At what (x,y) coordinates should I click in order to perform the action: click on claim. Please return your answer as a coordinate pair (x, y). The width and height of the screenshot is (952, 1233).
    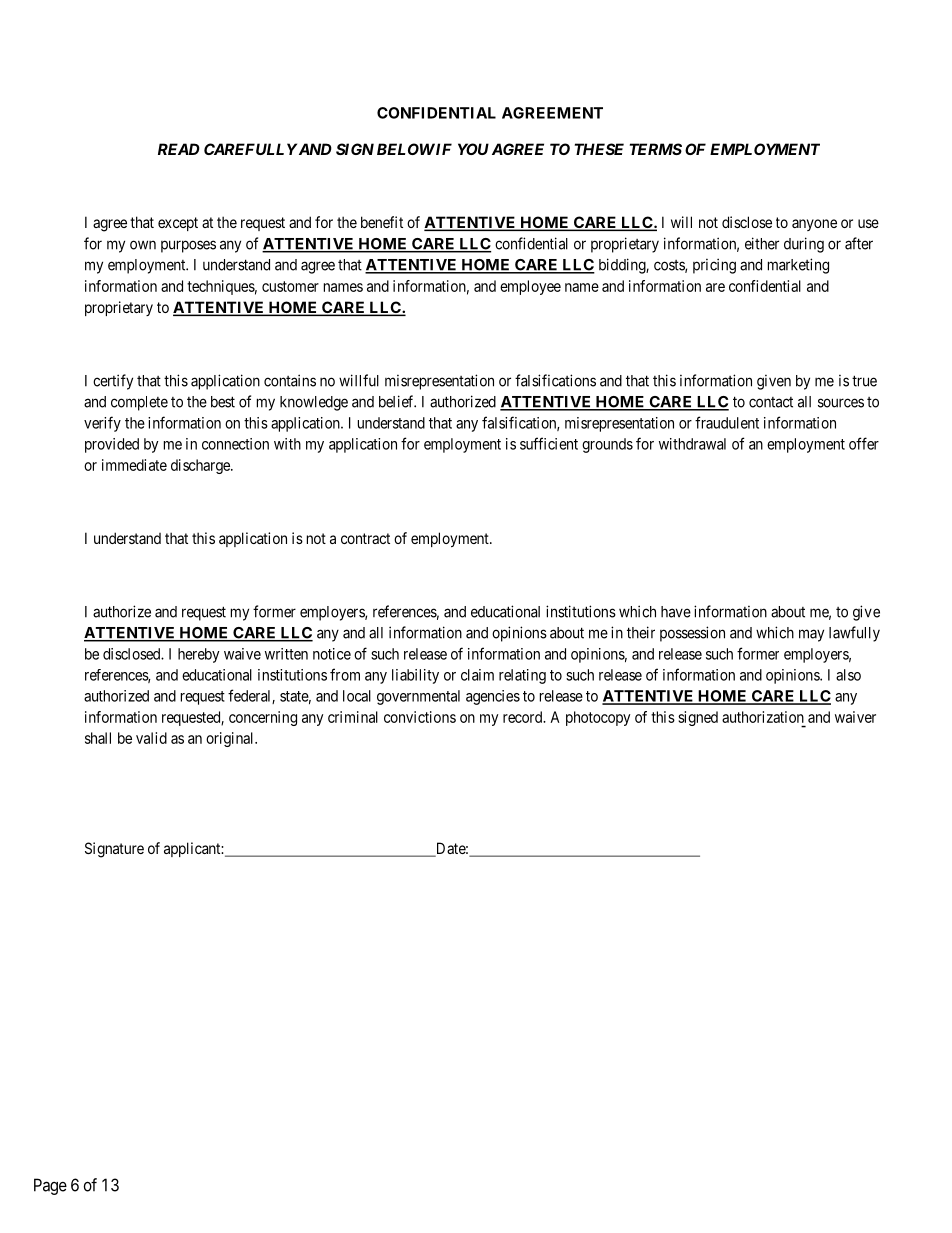
    Looking at the image, I should click on (477, 675).
